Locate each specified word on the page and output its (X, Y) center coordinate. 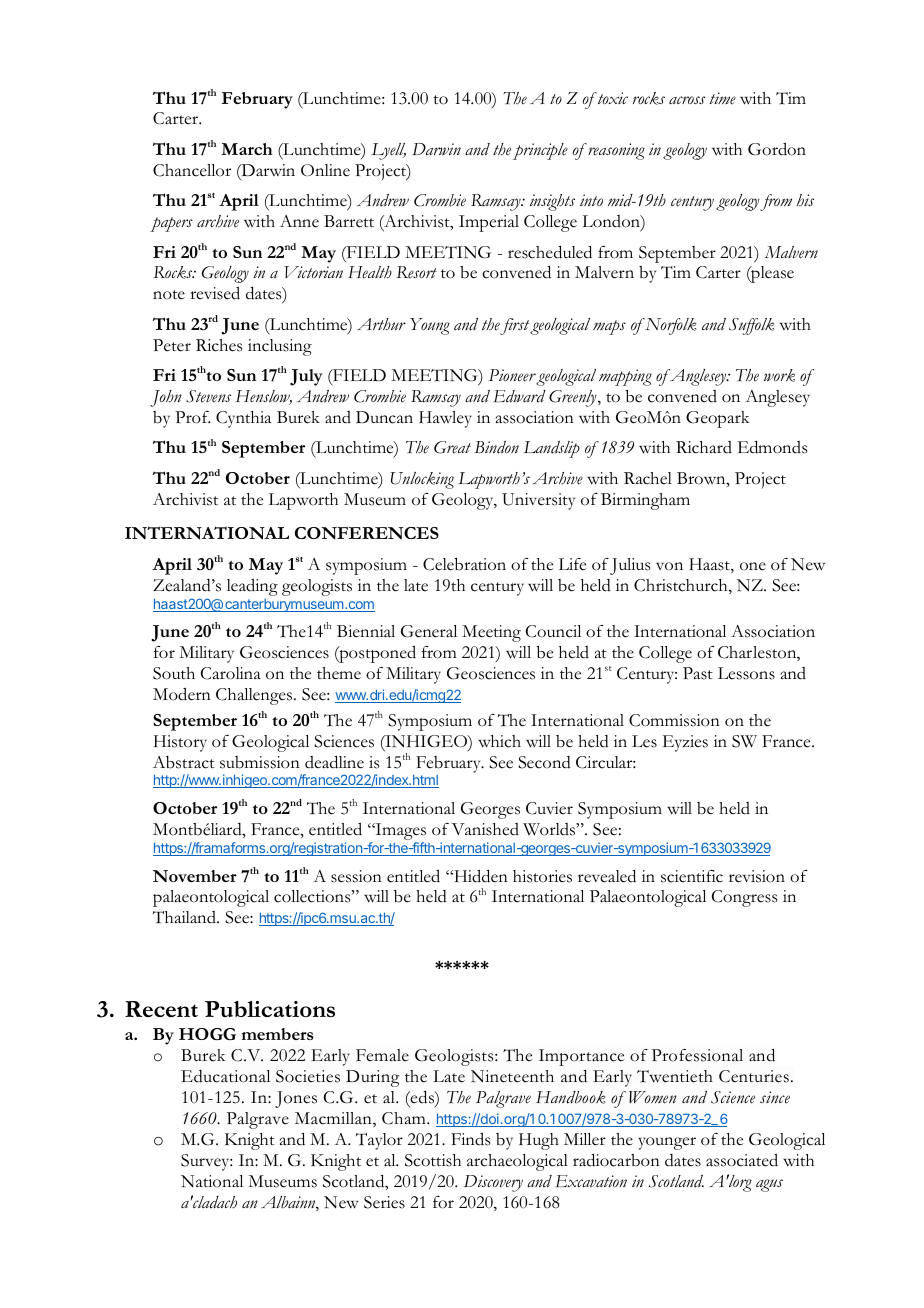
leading (252, 587)
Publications (270, 1009)
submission (260, 762)
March (246, 149)
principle (540, 151)
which (499, 741)
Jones (296, 1099)
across (687, 100)
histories (542, 876)
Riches (219, 345)
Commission (674, 720)
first (515, 326)
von (669, 566)
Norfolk (670, 326)
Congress (744, 898)
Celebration (464, 564)
